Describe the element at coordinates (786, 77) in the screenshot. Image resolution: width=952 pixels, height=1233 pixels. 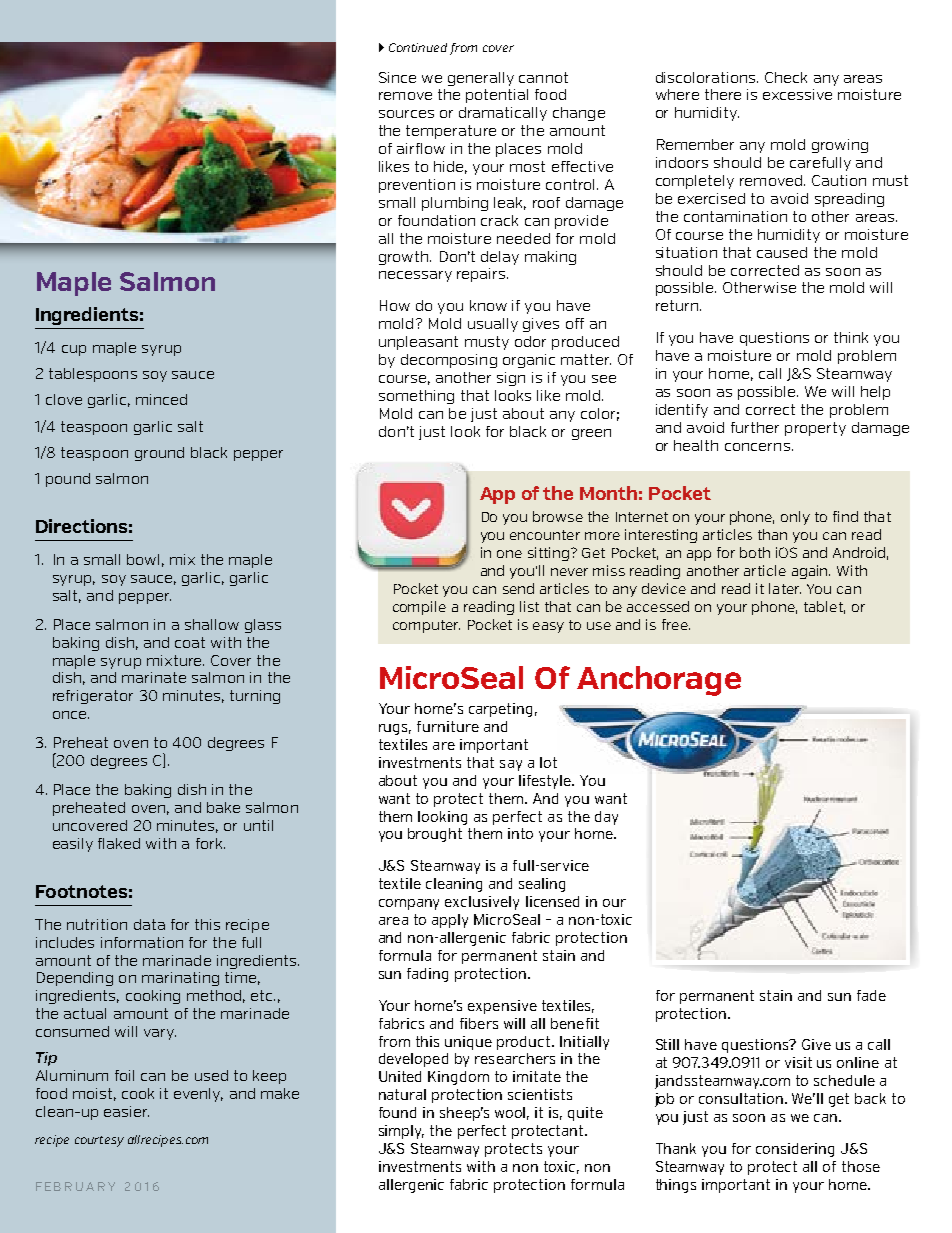
I see `Check` at that location.
